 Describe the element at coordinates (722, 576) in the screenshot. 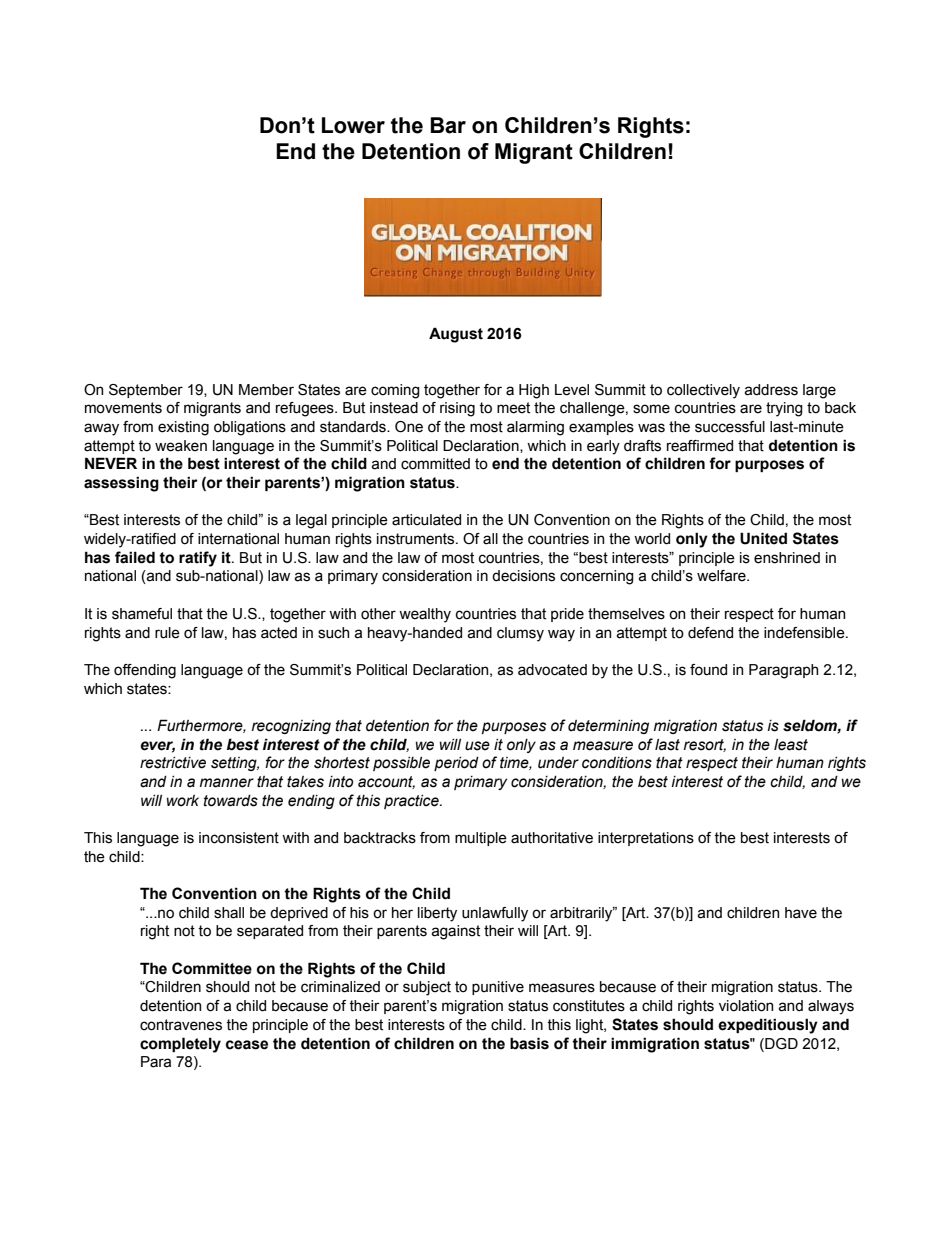

I see `welfare` at that location.
